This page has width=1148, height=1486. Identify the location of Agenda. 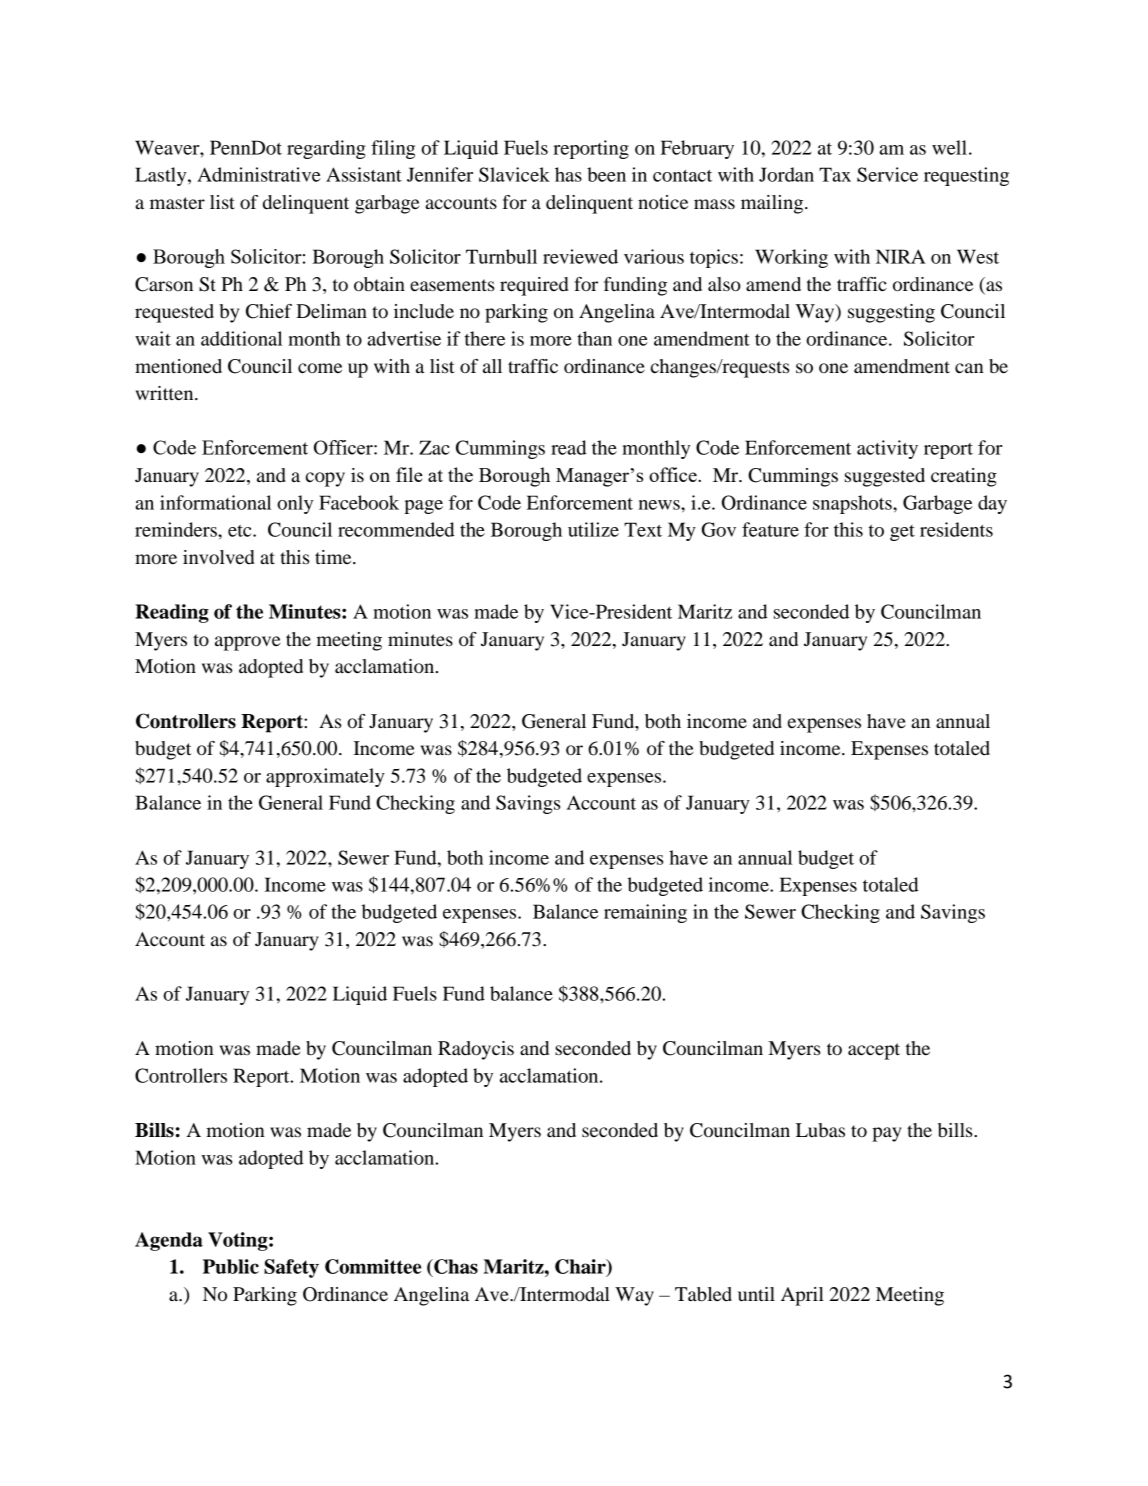
(169, 1241).
